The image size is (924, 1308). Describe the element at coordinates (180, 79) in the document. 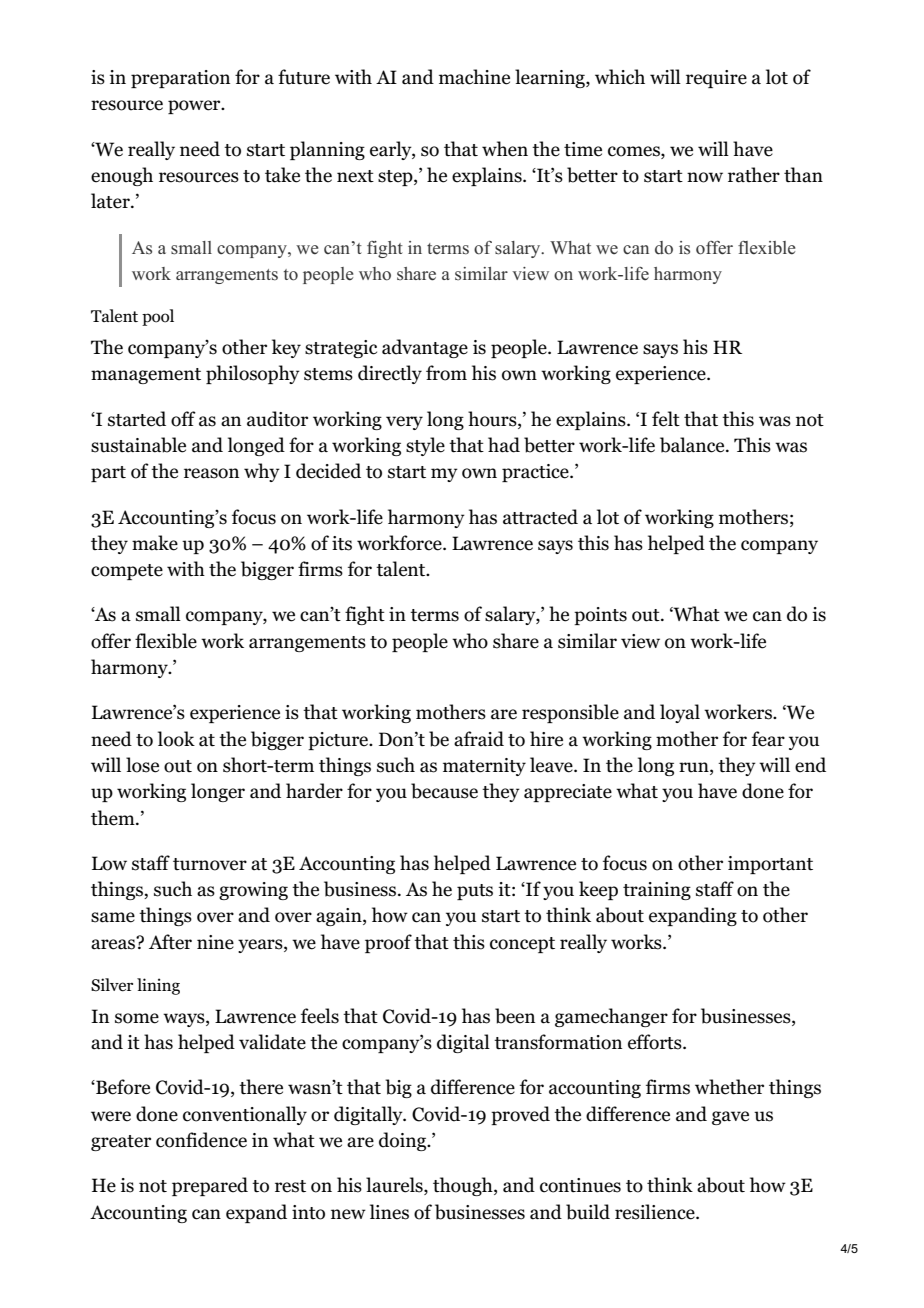

I see `preparation` at that location.
